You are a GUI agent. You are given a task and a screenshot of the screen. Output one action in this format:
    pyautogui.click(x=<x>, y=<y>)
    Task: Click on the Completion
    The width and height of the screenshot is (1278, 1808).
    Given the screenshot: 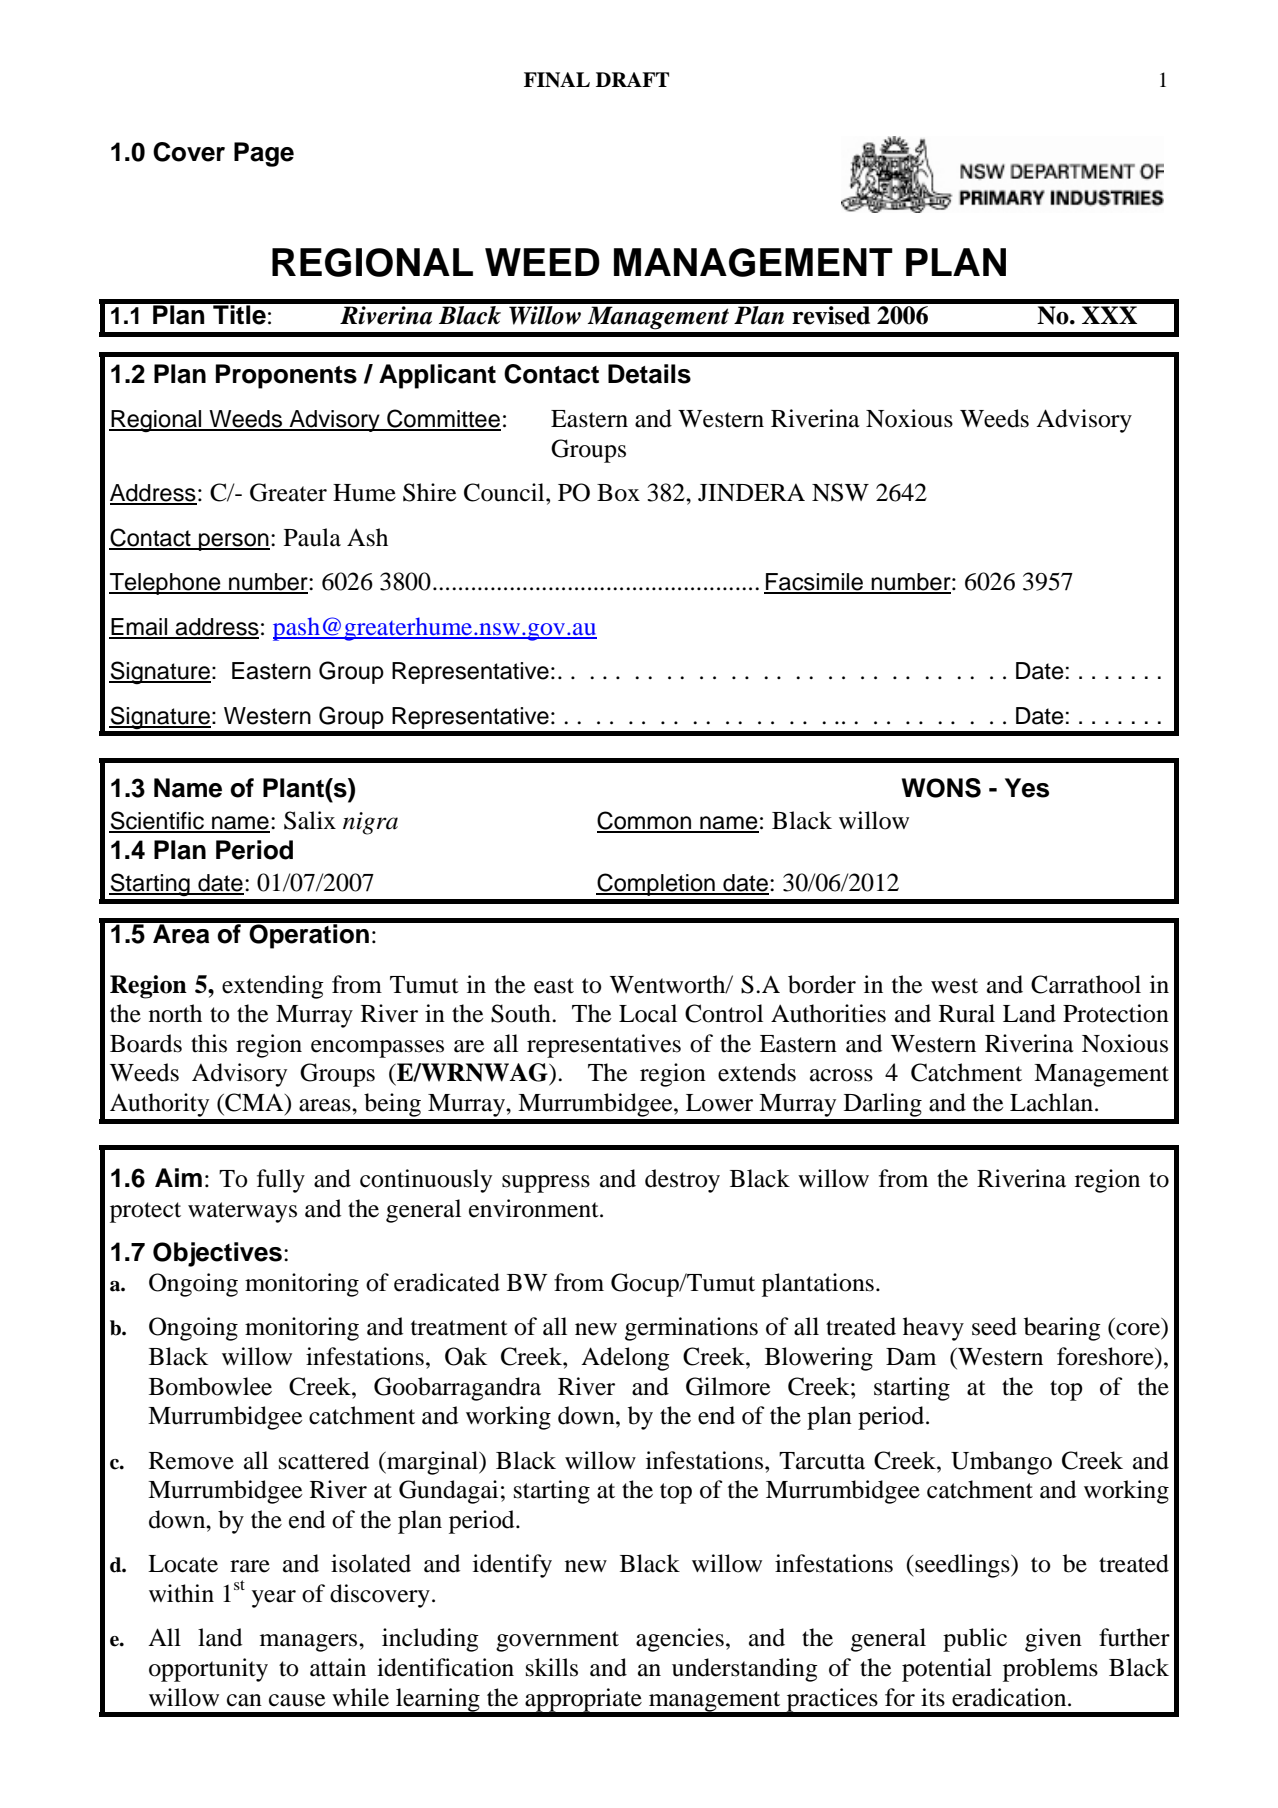 What is the action you would take?
    pyautogui.click(x=656, y=884)
